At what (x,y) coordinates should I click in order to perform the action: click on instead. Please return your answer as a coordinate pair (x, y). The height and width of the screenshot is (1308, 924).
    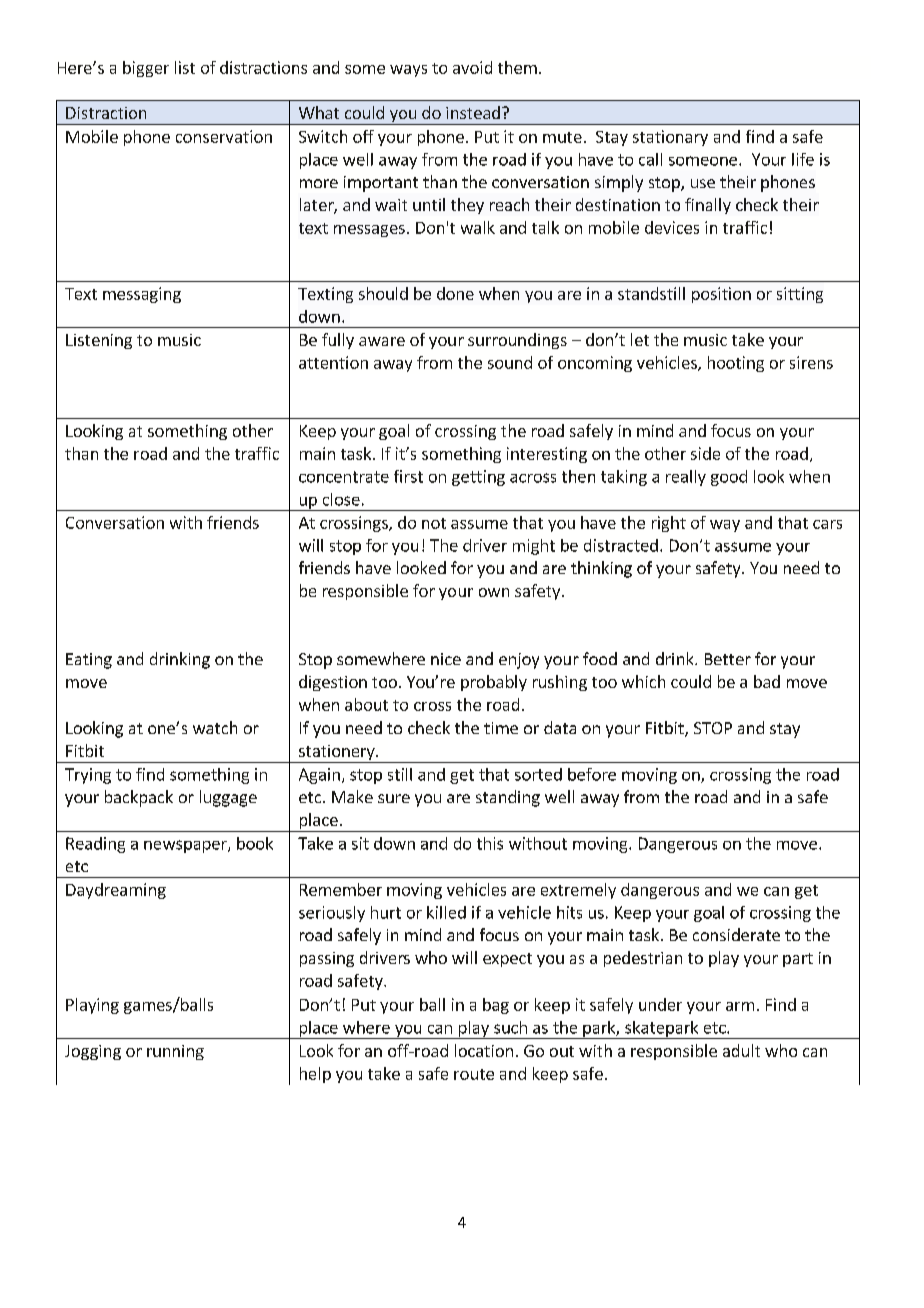
    Looking at the image, I should click on (473, 112).
